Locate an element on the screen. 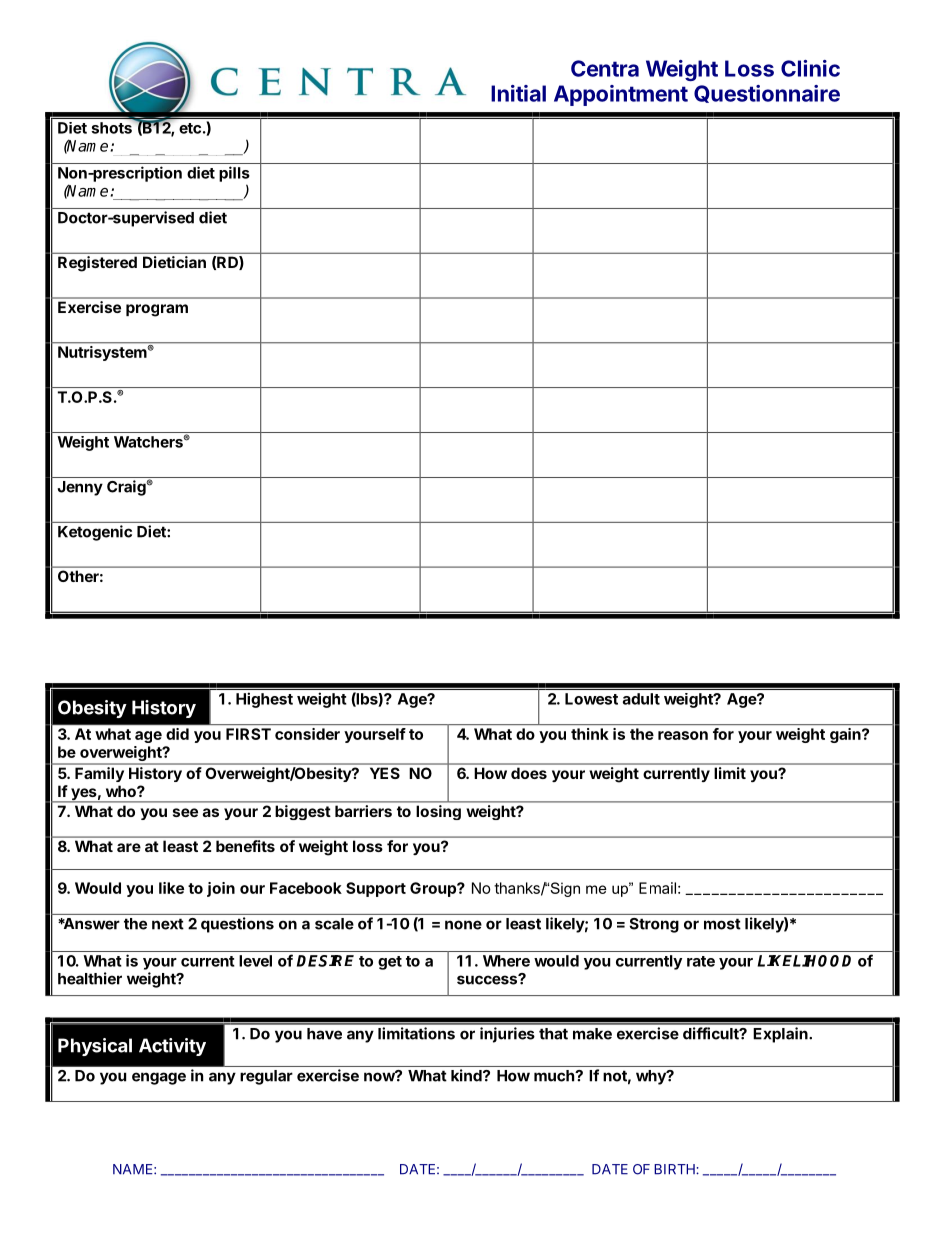 This screenshot has width=952, height=1233. Activity is located at coordinates (172, 1047).
